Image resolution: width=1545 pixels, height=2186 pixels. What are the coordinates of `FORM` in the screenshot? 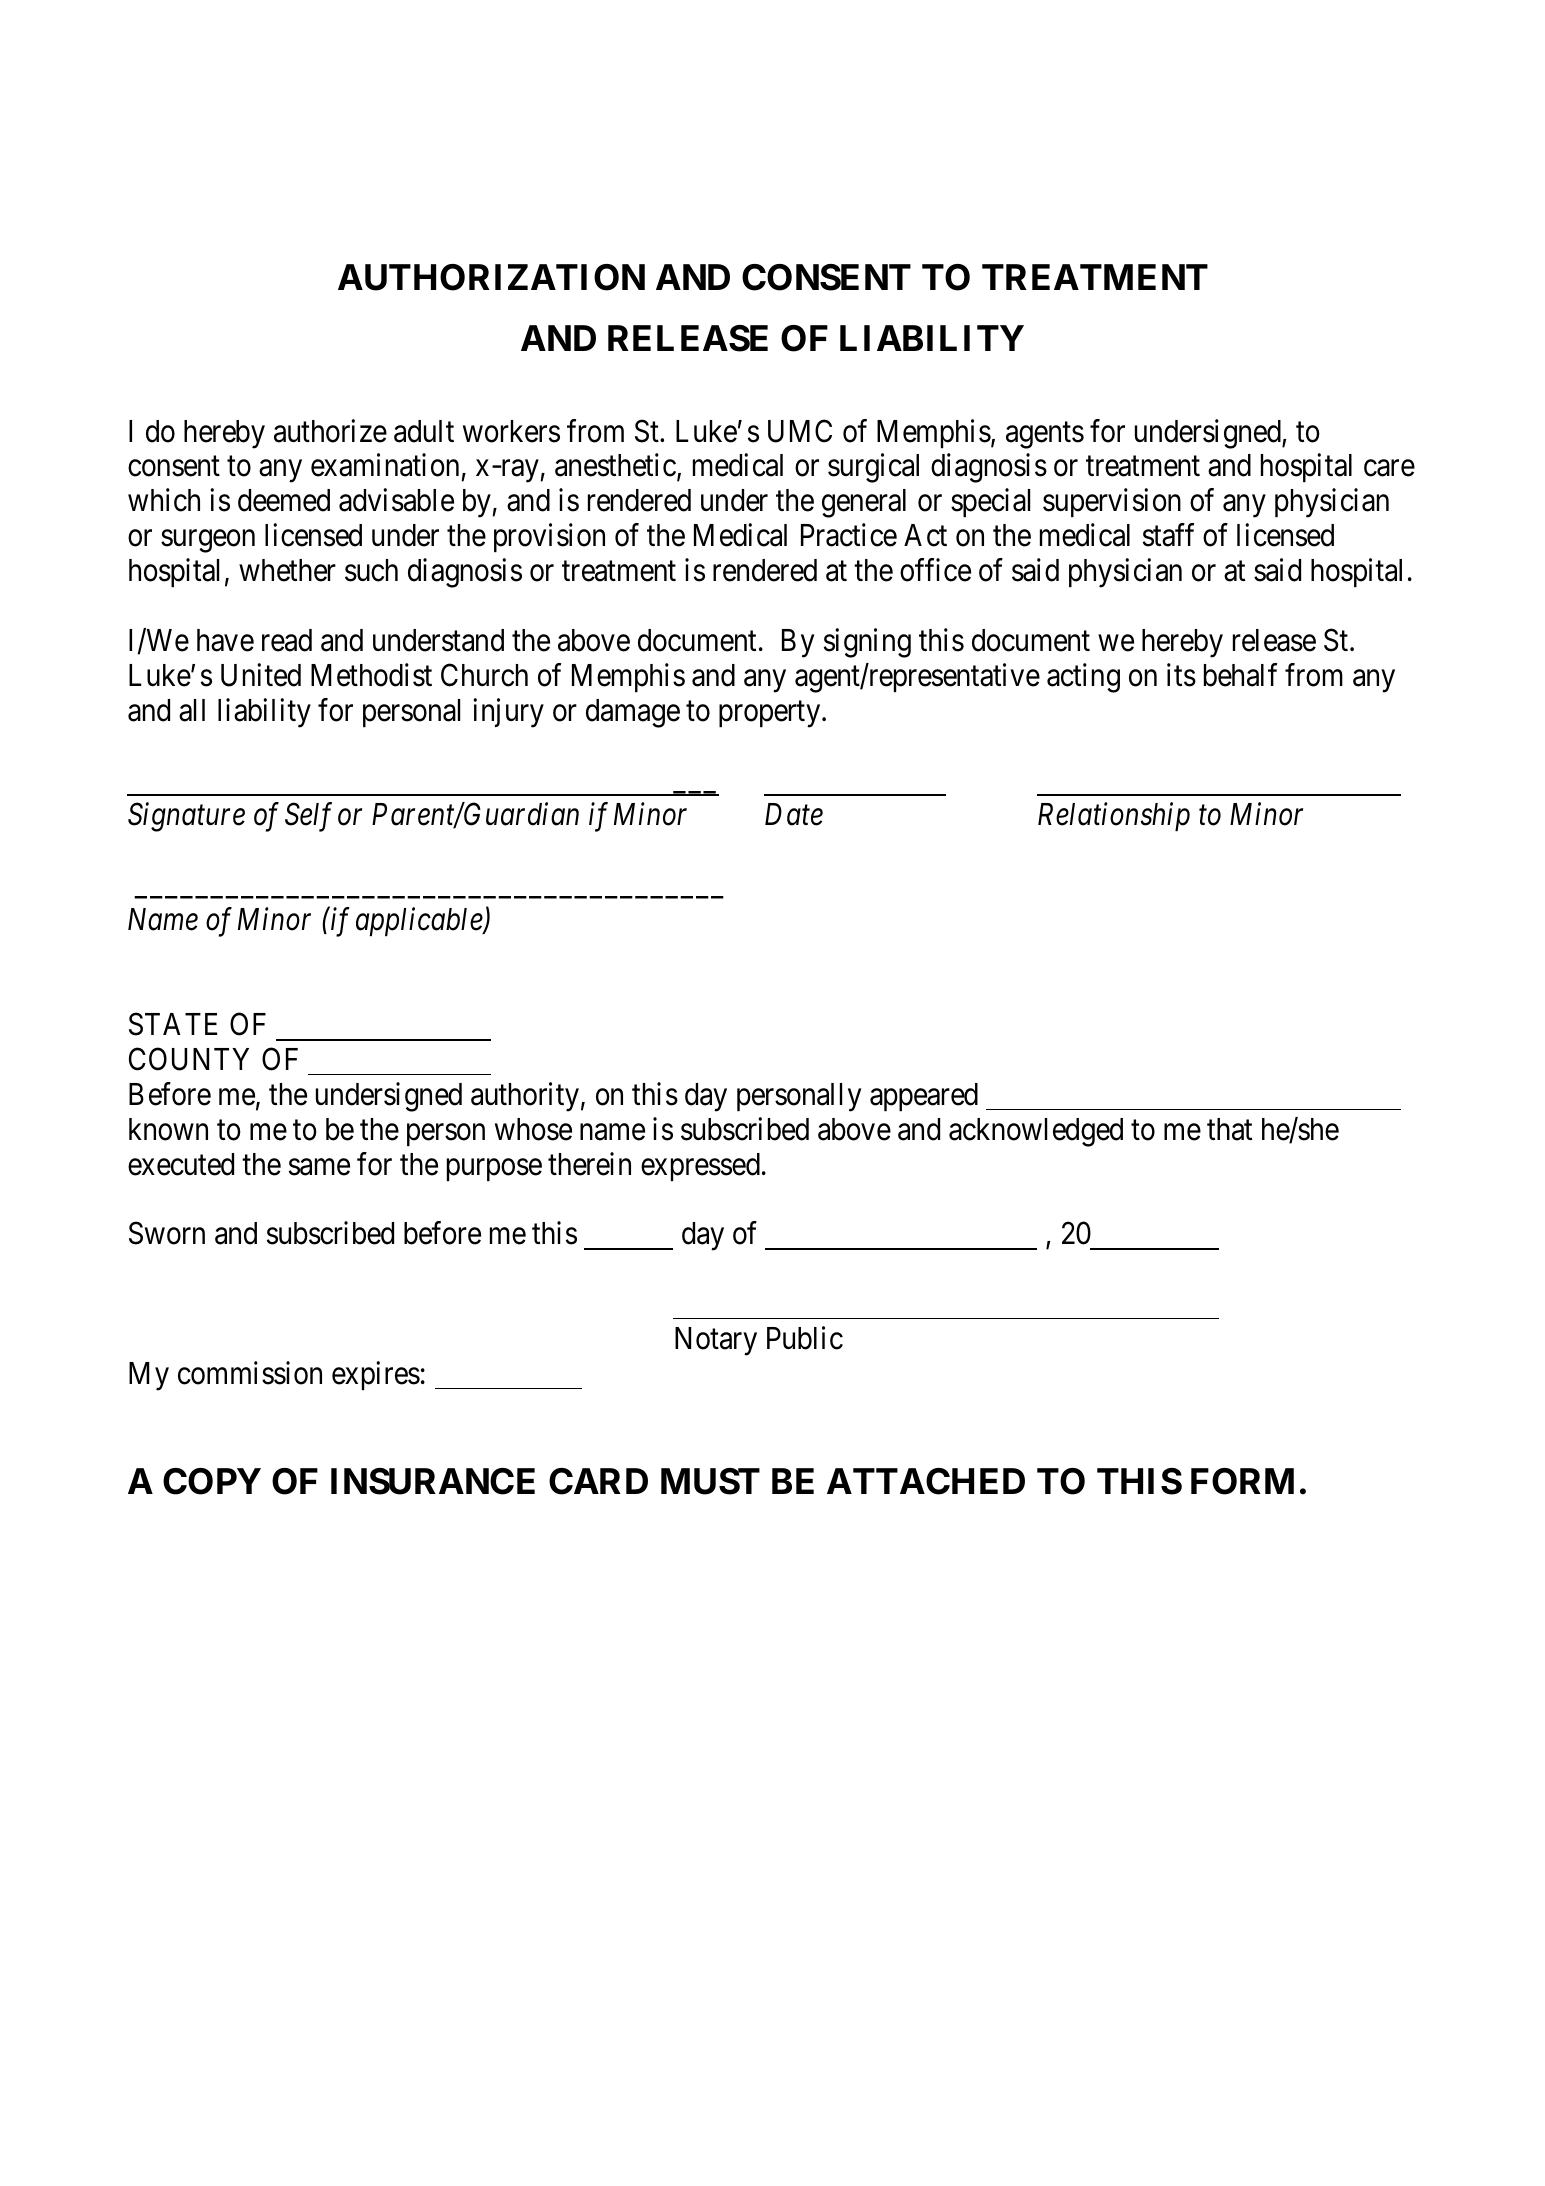 It's located at (1242, 1481).
